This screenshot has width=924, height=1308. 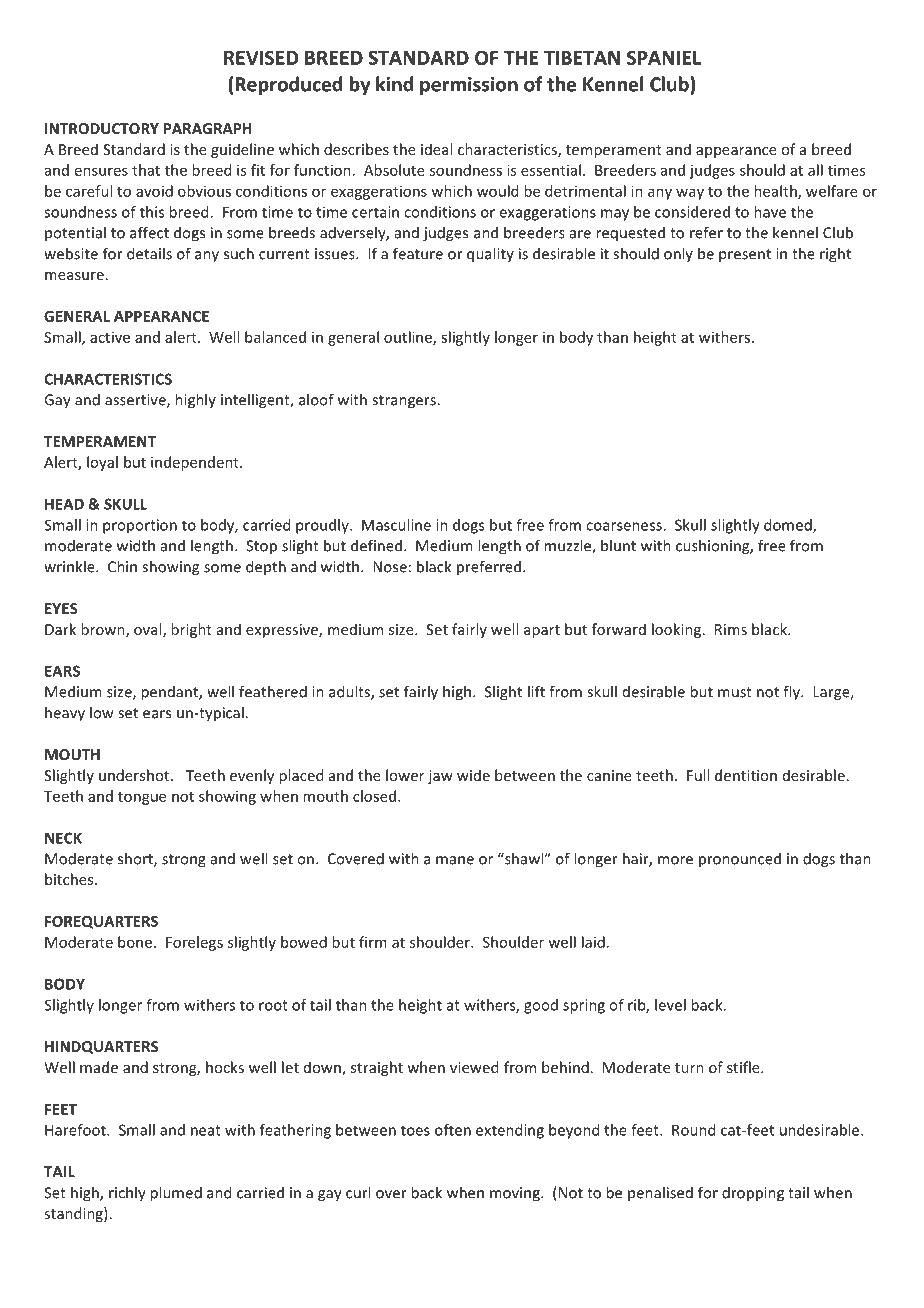 What do you see at coordinates (664, 57) in the screenshot?
I see `SPANIEL` at bounding box center [664, 57].
